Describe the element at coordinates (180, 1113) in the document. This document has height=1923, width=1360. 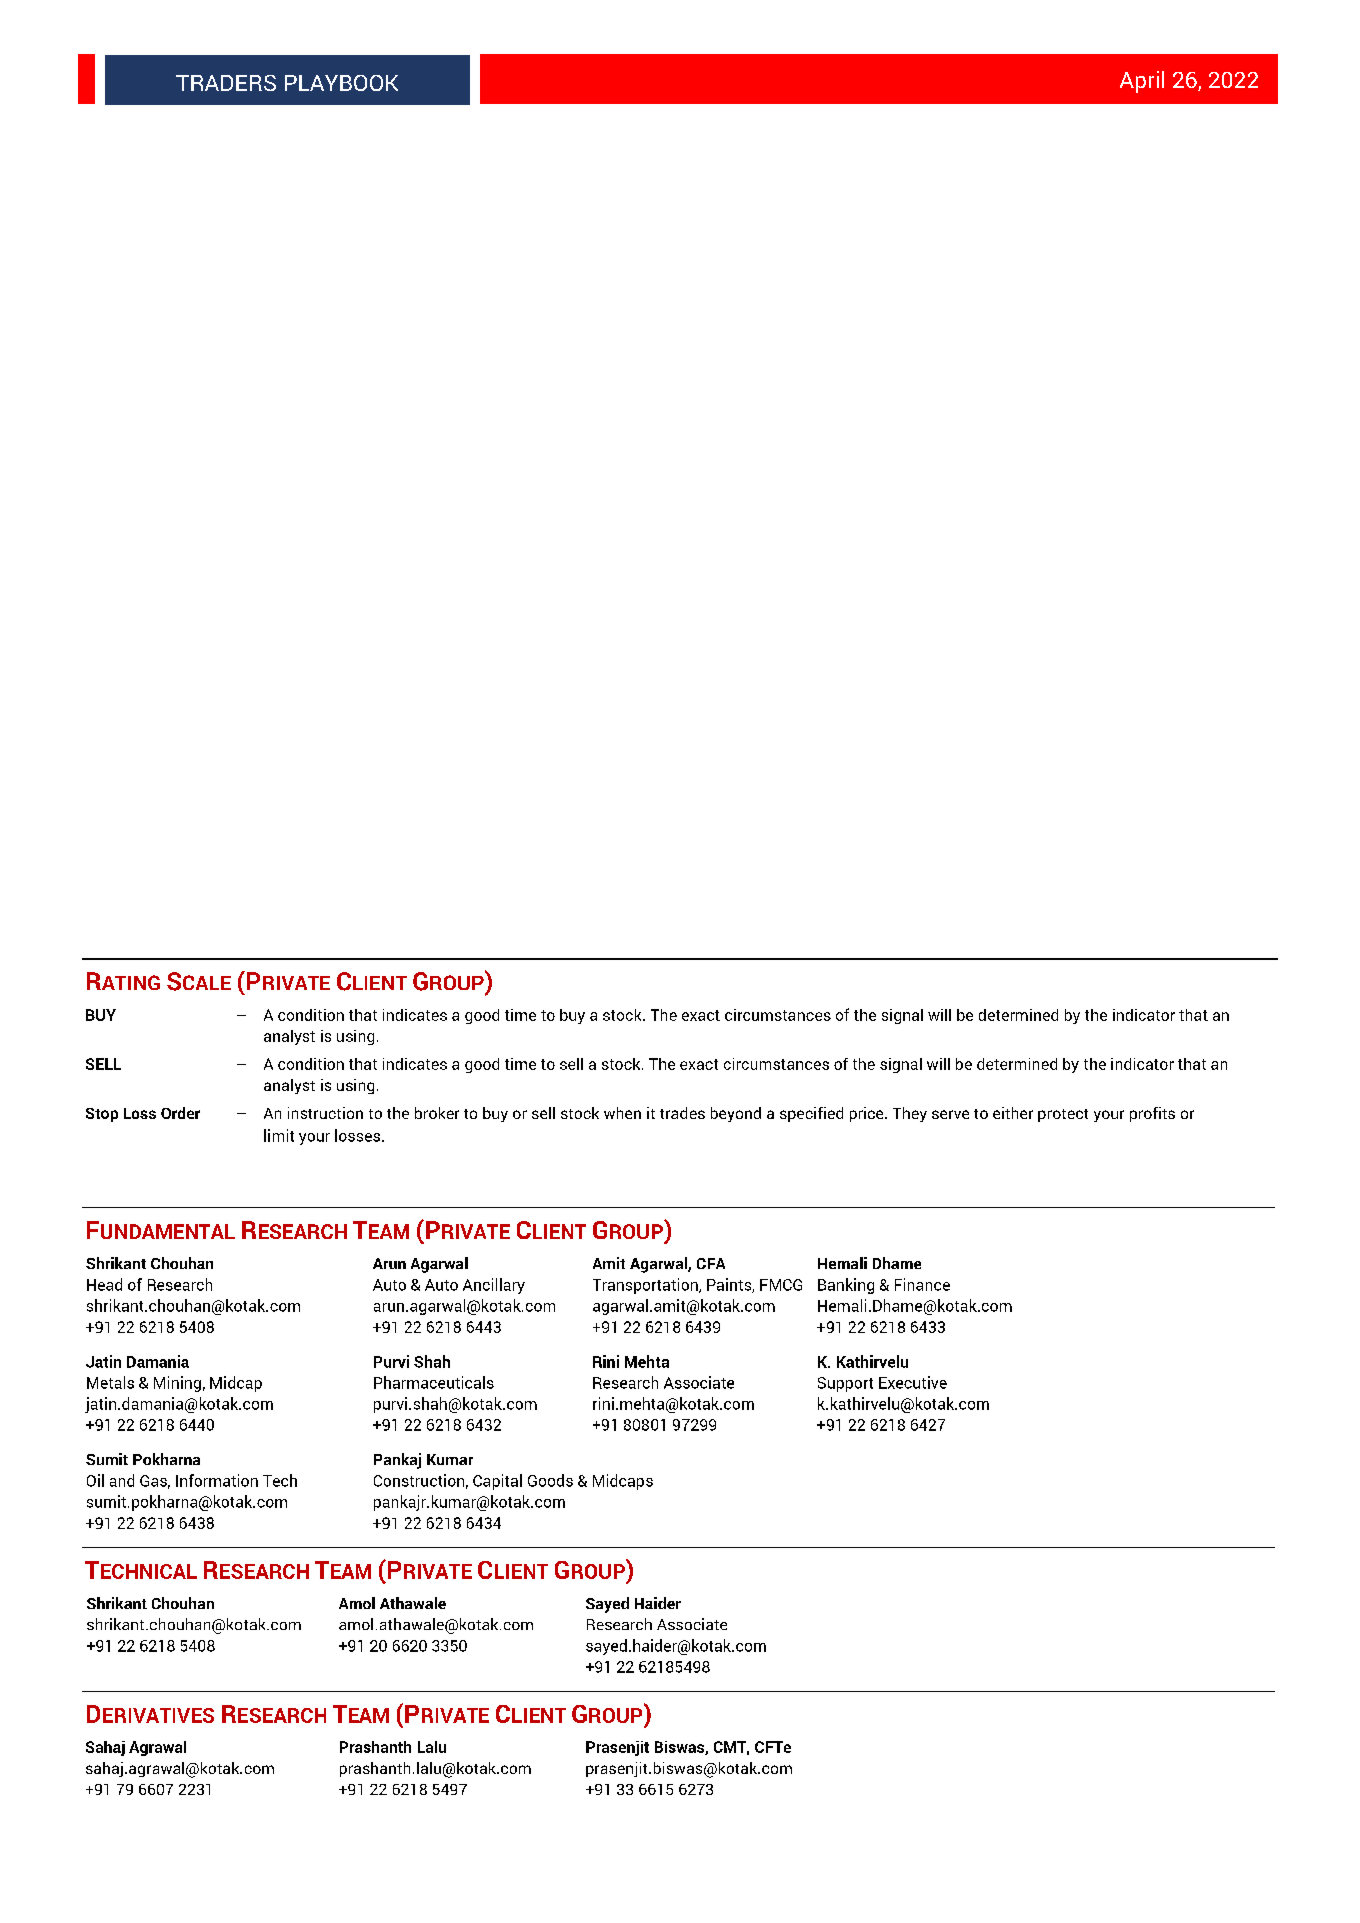
I see `Order` at that location.
